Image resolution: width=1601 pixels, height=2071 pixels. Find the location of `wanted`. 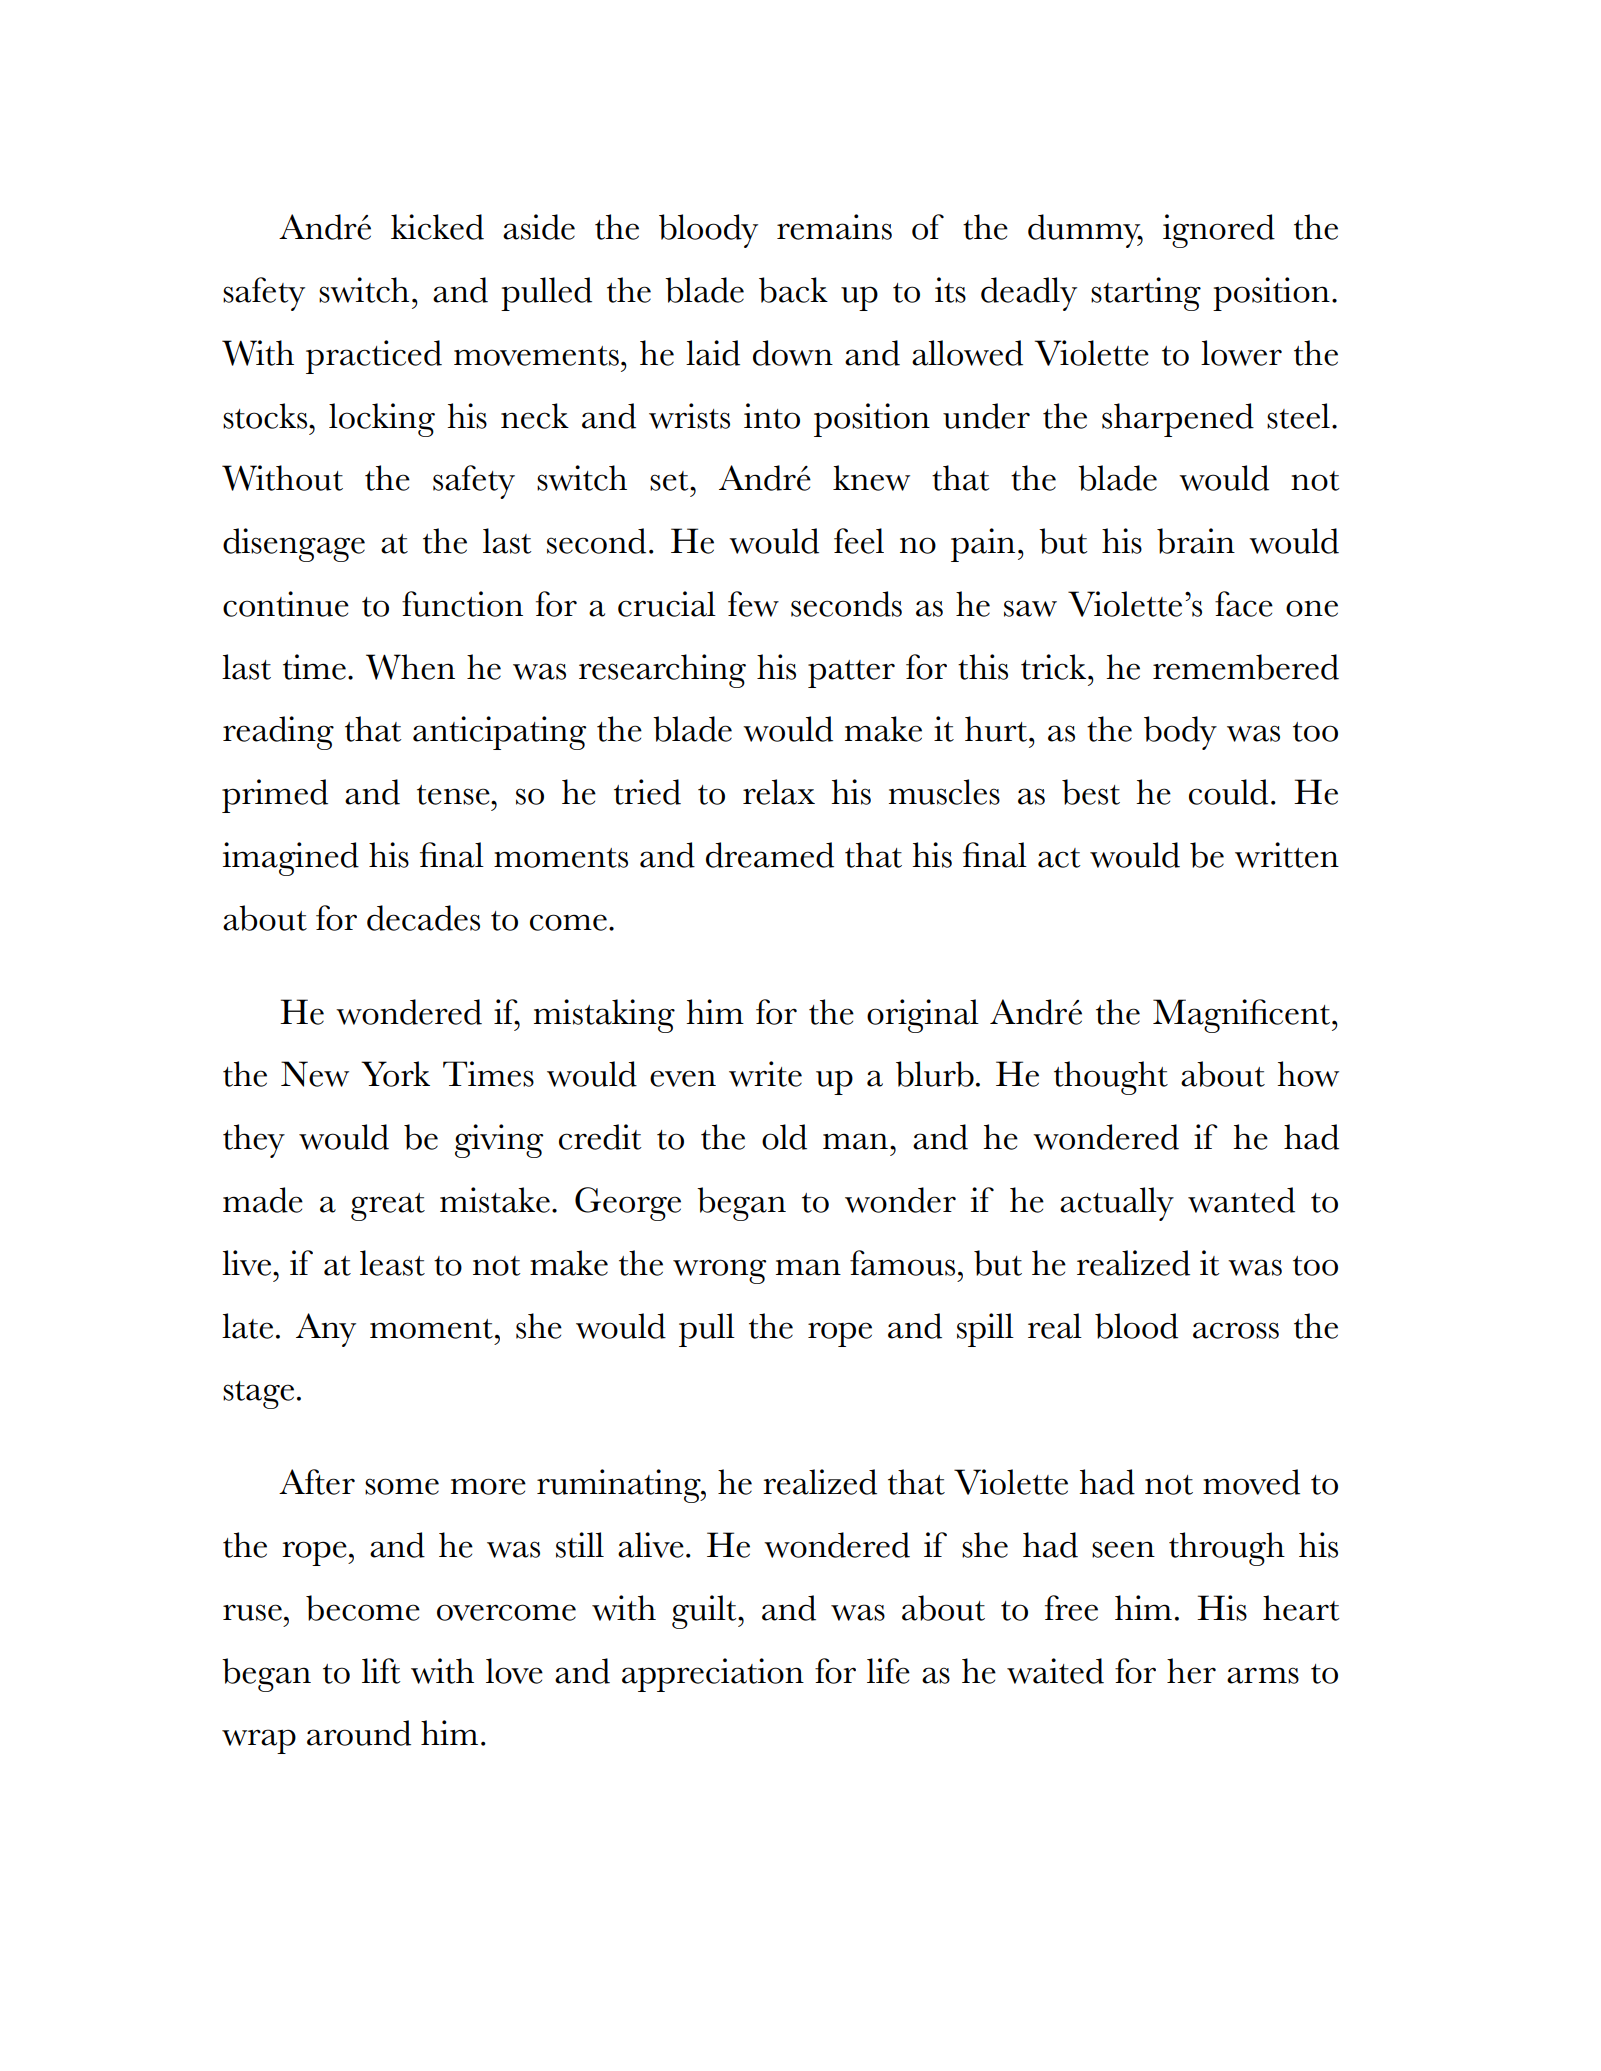

wanted is located at coordinates (1241, 1200).
